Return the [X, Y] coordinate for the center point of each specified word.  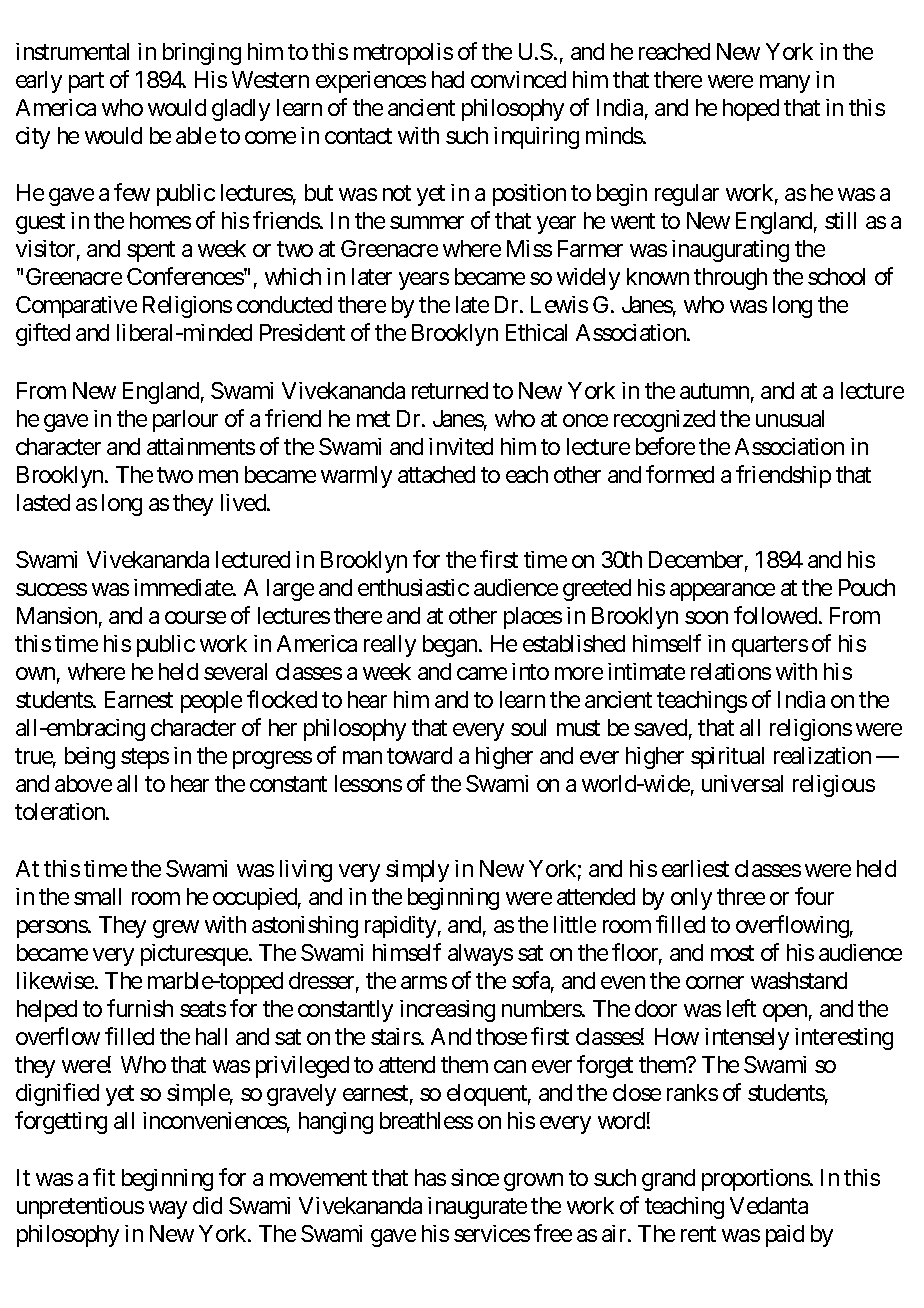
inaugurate [477, 1208]
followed [775, 615]
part [86, 83]
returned [450, 390]
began [451, 646]
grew [176, 929]
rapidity [400, 927]
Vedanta [769, 1205]
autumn [714, 391]
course [195, 617]
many [785, 84]
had [448, 79]
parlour [185, 421]
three [741, 896]
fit [104, 1177]
